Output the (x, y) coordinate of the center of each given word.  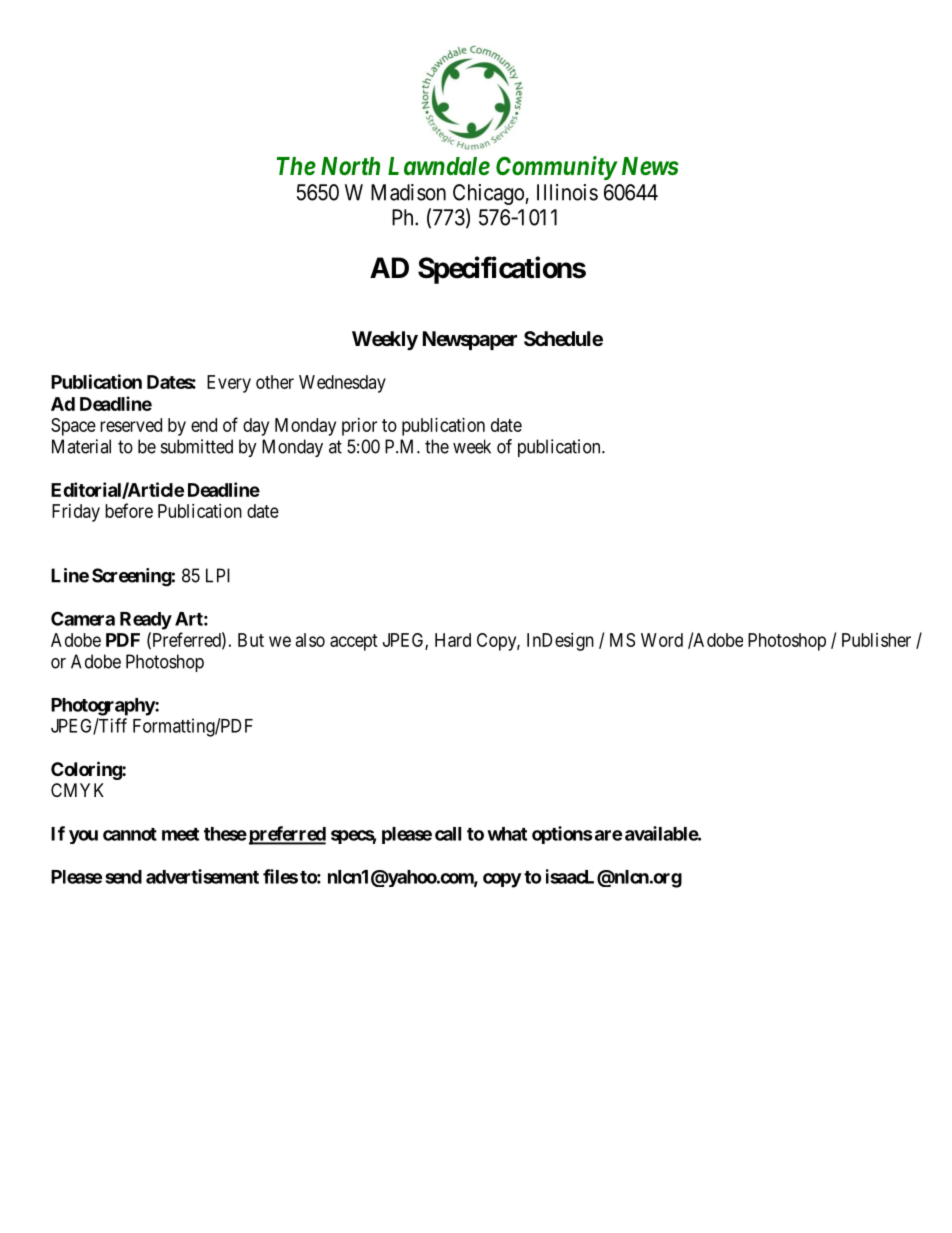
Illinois (567, 192)
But (251, 640)
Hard (453, 640)
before (129, 510)
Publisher (876, 640)
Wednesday (342, 384)
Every (229, 384)
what (507, 834)
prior (359, 427)
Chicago (489, 194)
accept (354, 642)
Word (662, 640)
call (448, 834)
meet (180, 834)
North (350, 166)
